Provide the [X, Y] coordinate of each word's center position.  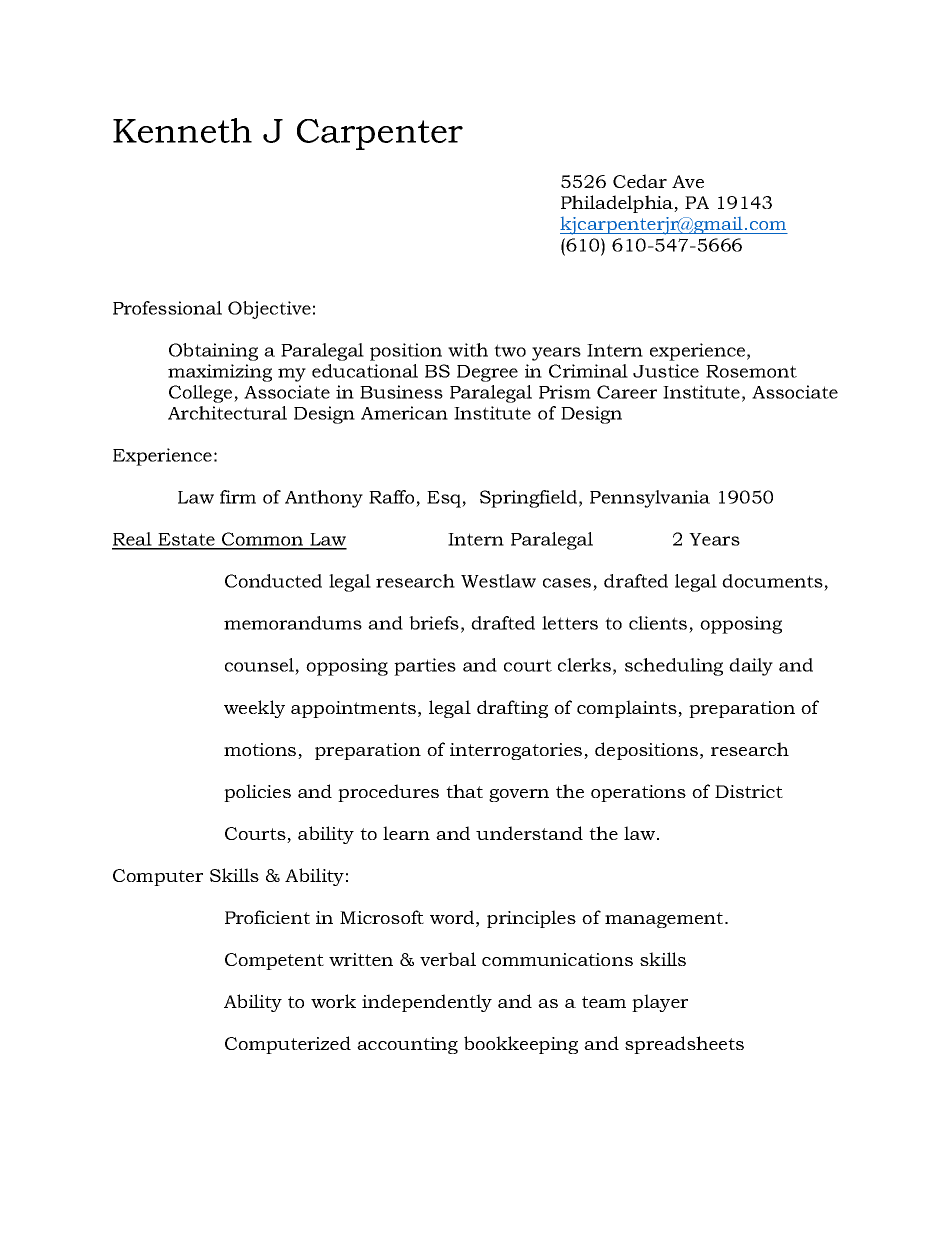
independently [427, 1003]
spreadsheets [684, 1045]
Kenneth [182, 130]
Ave [688, 181]
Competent [274, 961]
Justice [666, 371]
